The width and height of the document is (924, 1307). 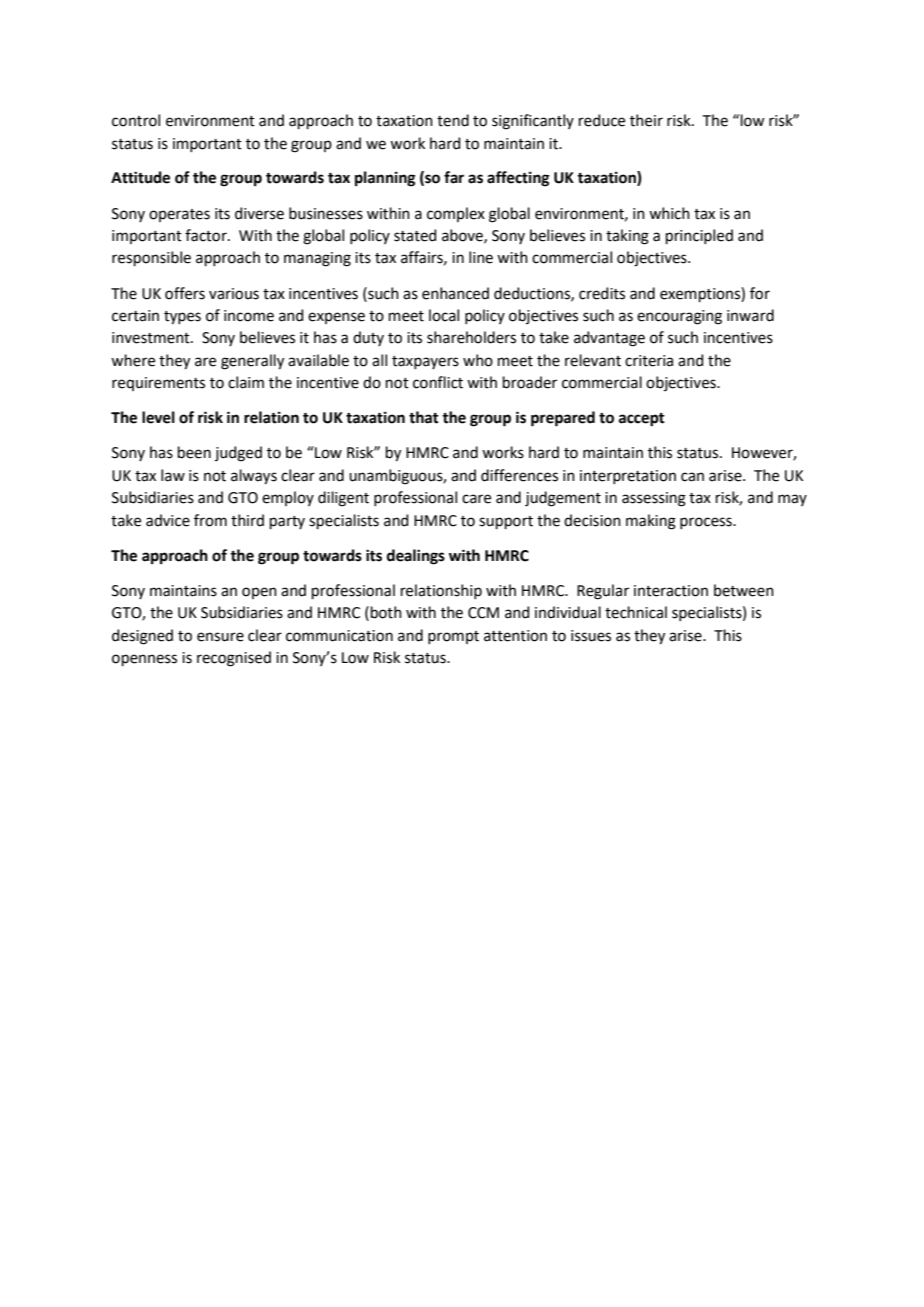 What do you see at coordinates (481, 257) in the document?
I see `line` at bounding box center [481, 257].
